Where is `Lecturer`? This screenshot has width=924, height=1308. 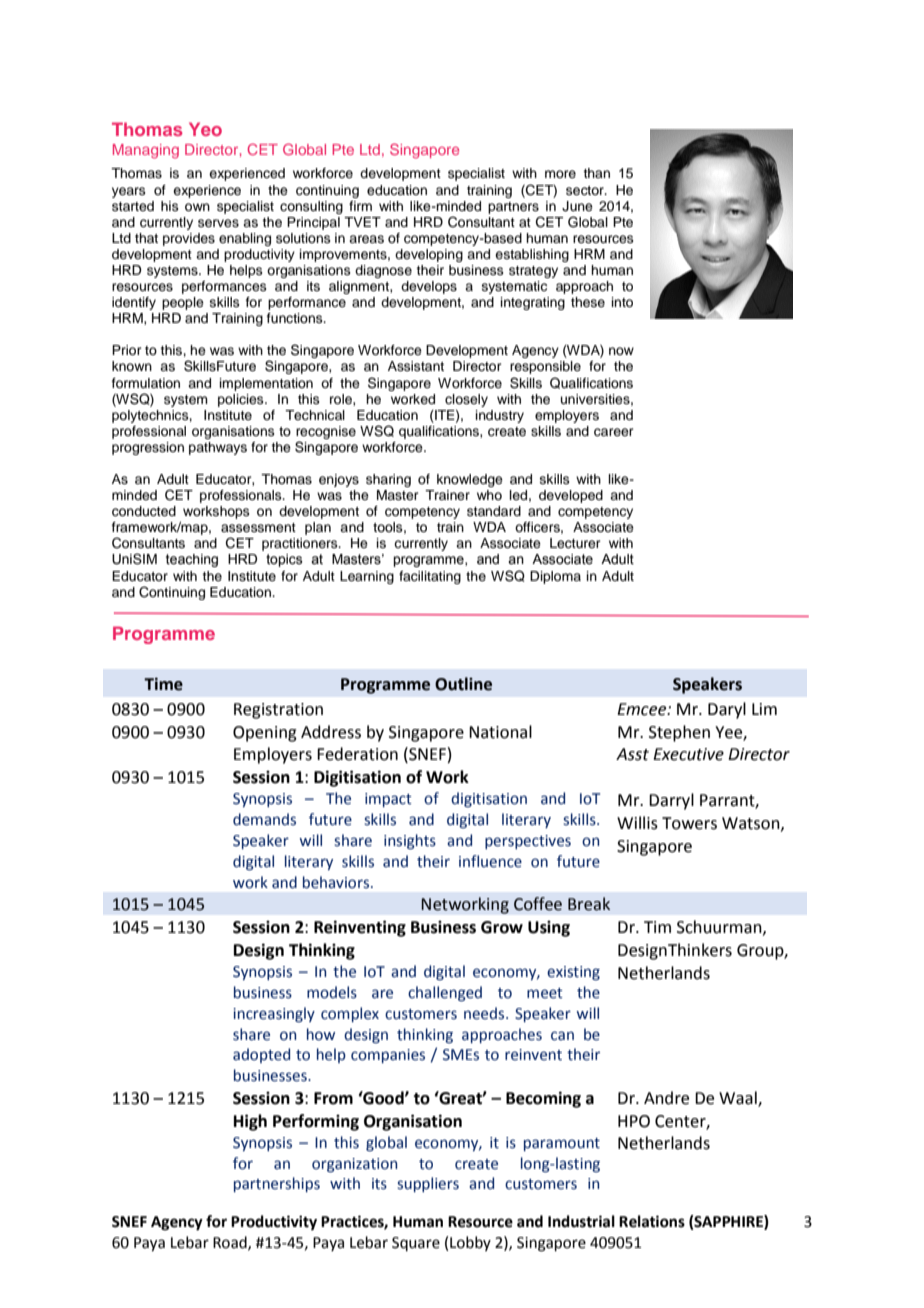
Lecturer is located at coordinates (575, 543).
